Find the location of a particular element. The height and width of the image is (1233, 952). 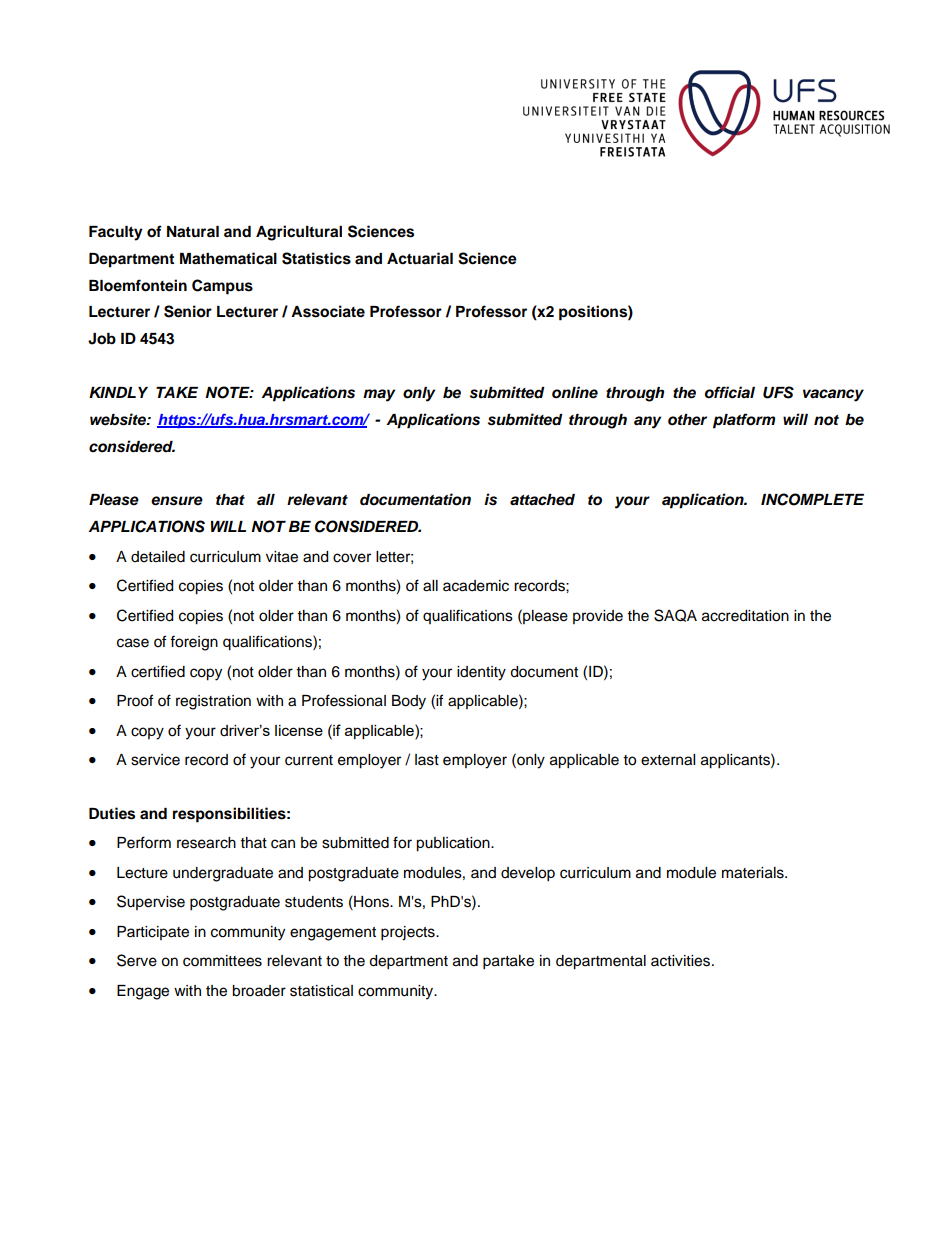

Mathematical is located at coordinates (228, 258).
